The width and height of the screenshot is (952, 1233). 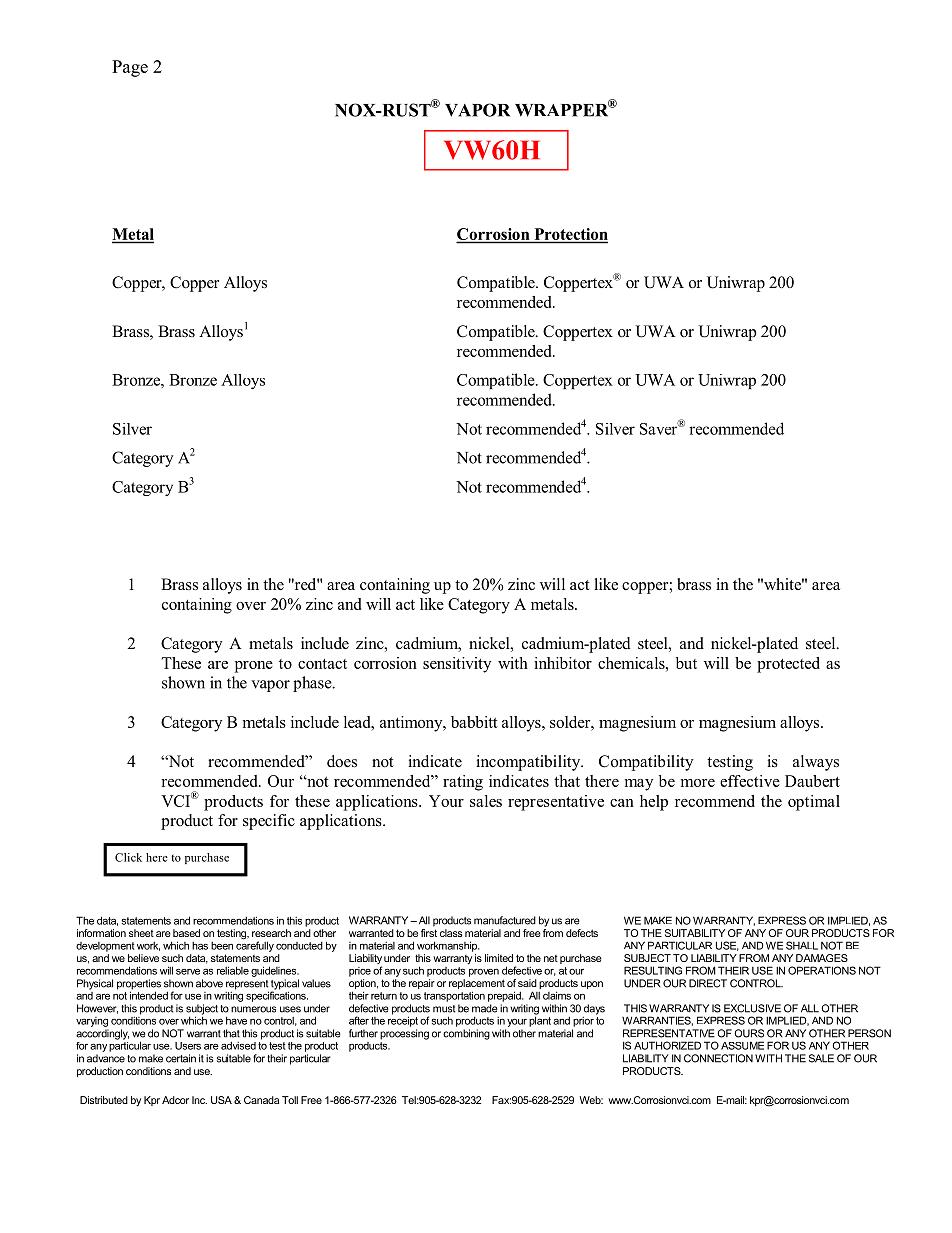 I want to click on combining, so click(x=466, y=1034).
